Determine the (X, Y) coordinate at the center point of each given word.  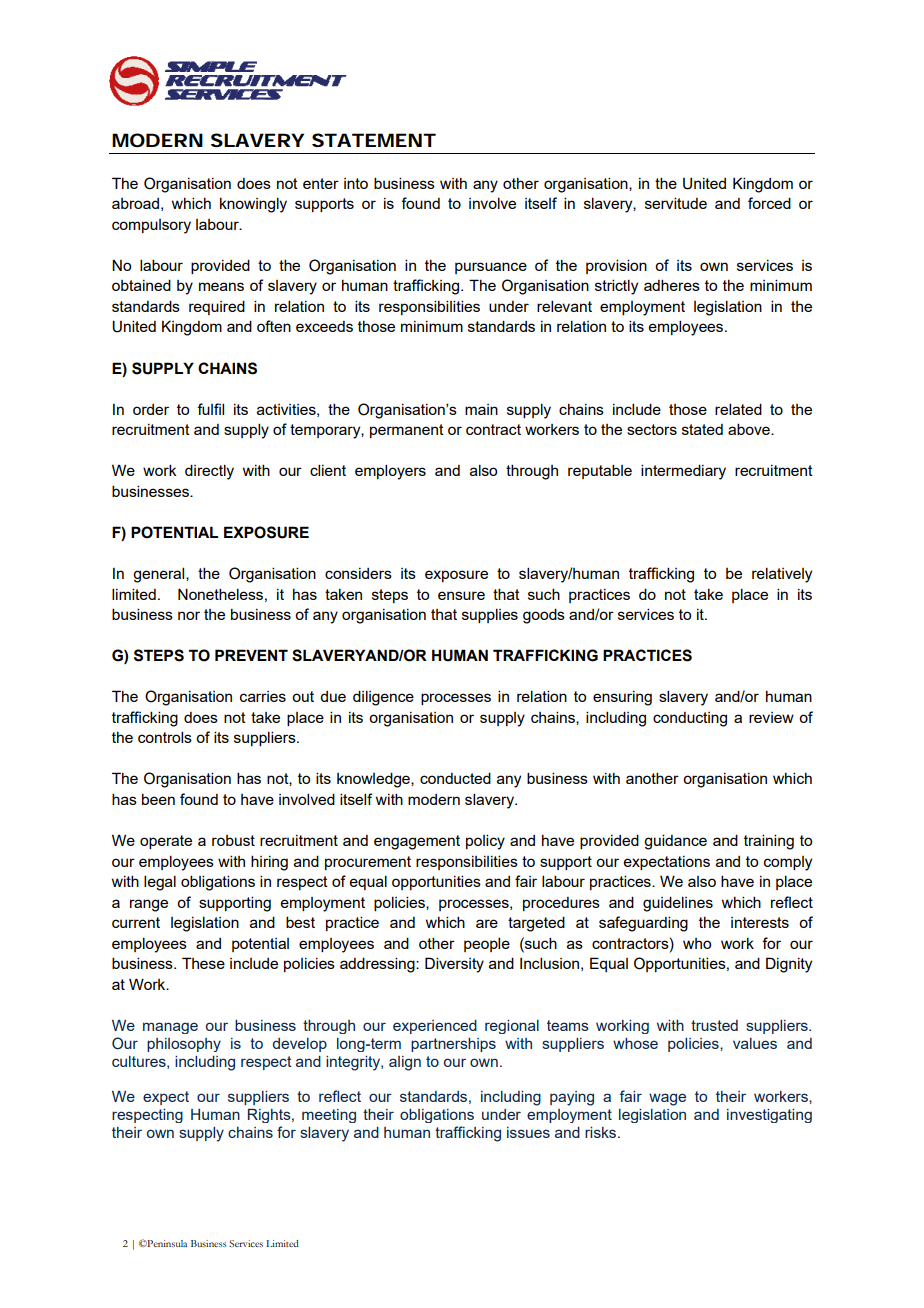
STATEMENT (374, 140)
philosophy (184, 1045)
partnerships (453, 1045)
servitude (676, 203)
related (738, 409)
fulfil (210, 409)
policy (485, 842)
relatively (782, 575)
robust (233, 840)
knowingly (253, 205)
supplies (490, 615)
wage (667, 1099)
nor (189, 615)
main (481, 409)
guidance (675, 842)
